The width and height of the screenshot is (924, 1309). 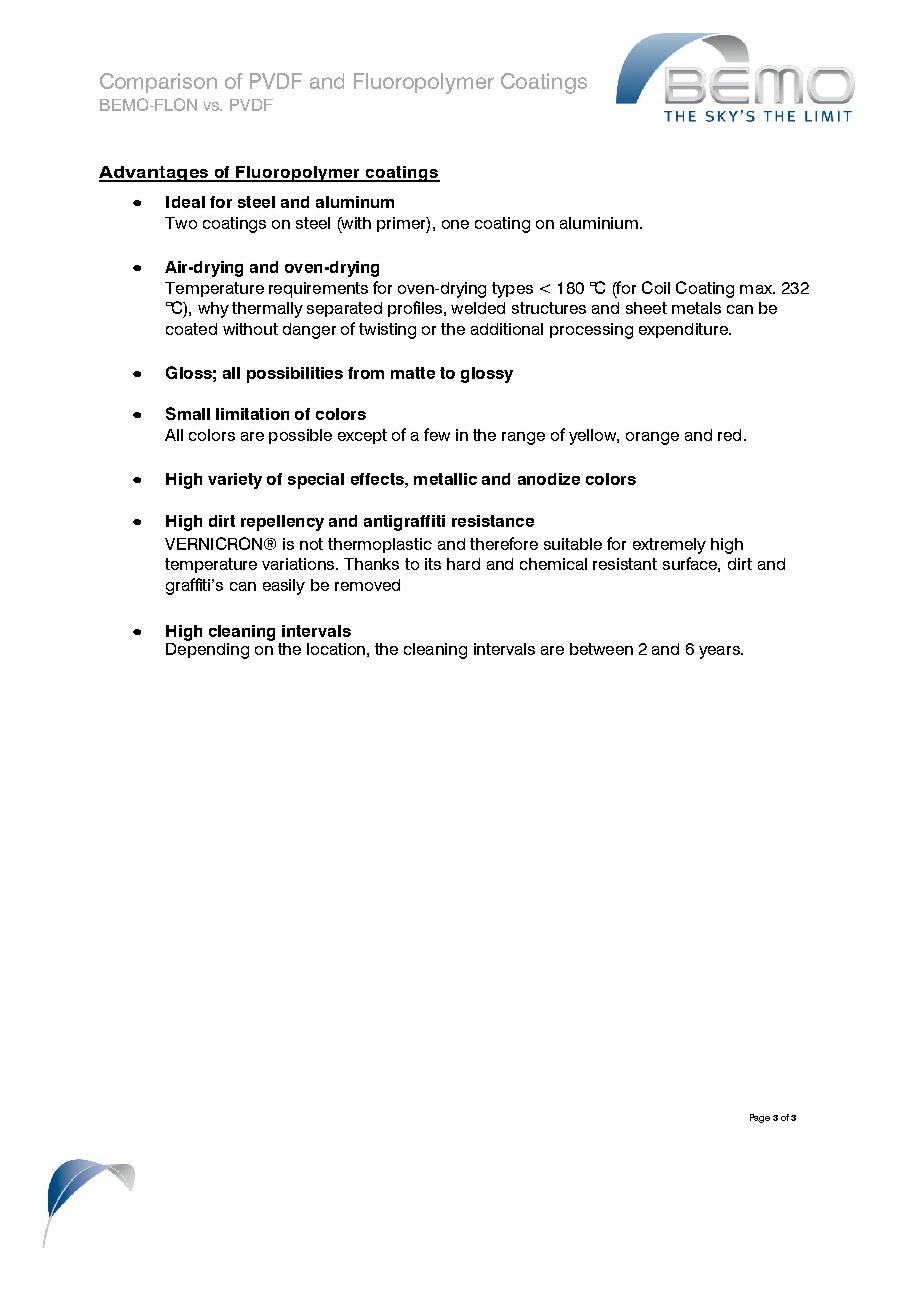 I want to click on extremely, so click(x=669, y=546).
